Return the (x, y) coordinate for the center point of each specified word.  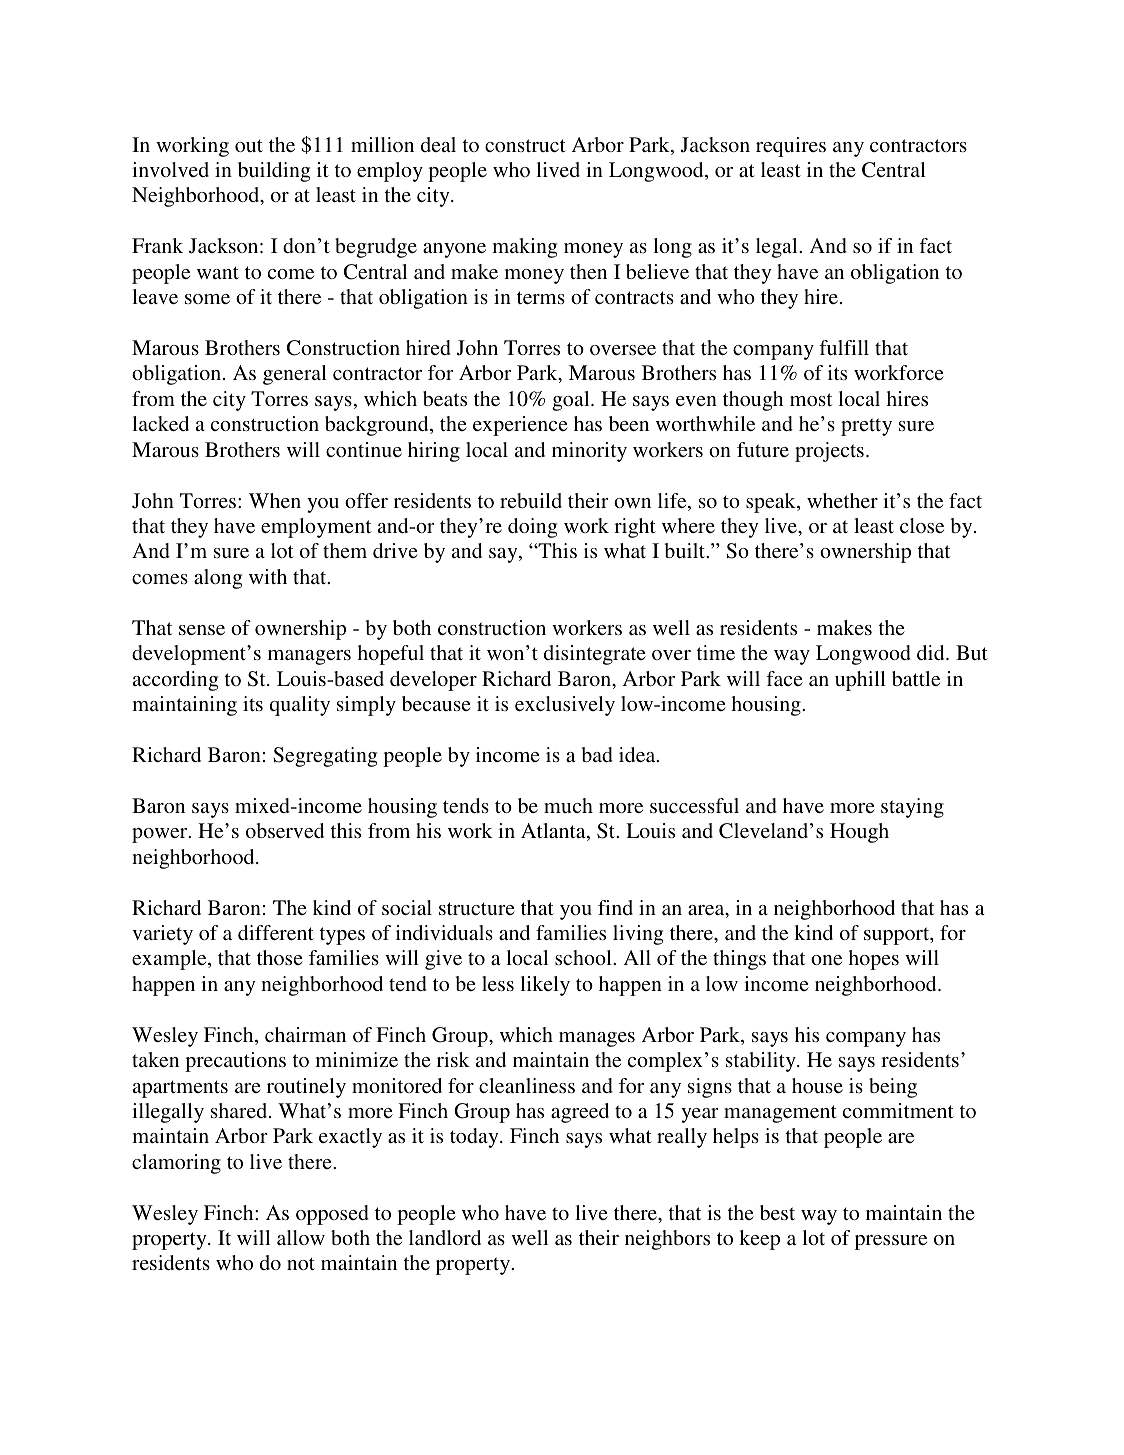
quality (300, 706)
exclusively (565, 706)
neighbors (667, 1240)
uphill (860, 681)
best (777, 1212)
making (524, 248)
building (274, 172)
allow (301, 1237)
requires (791, 147)
